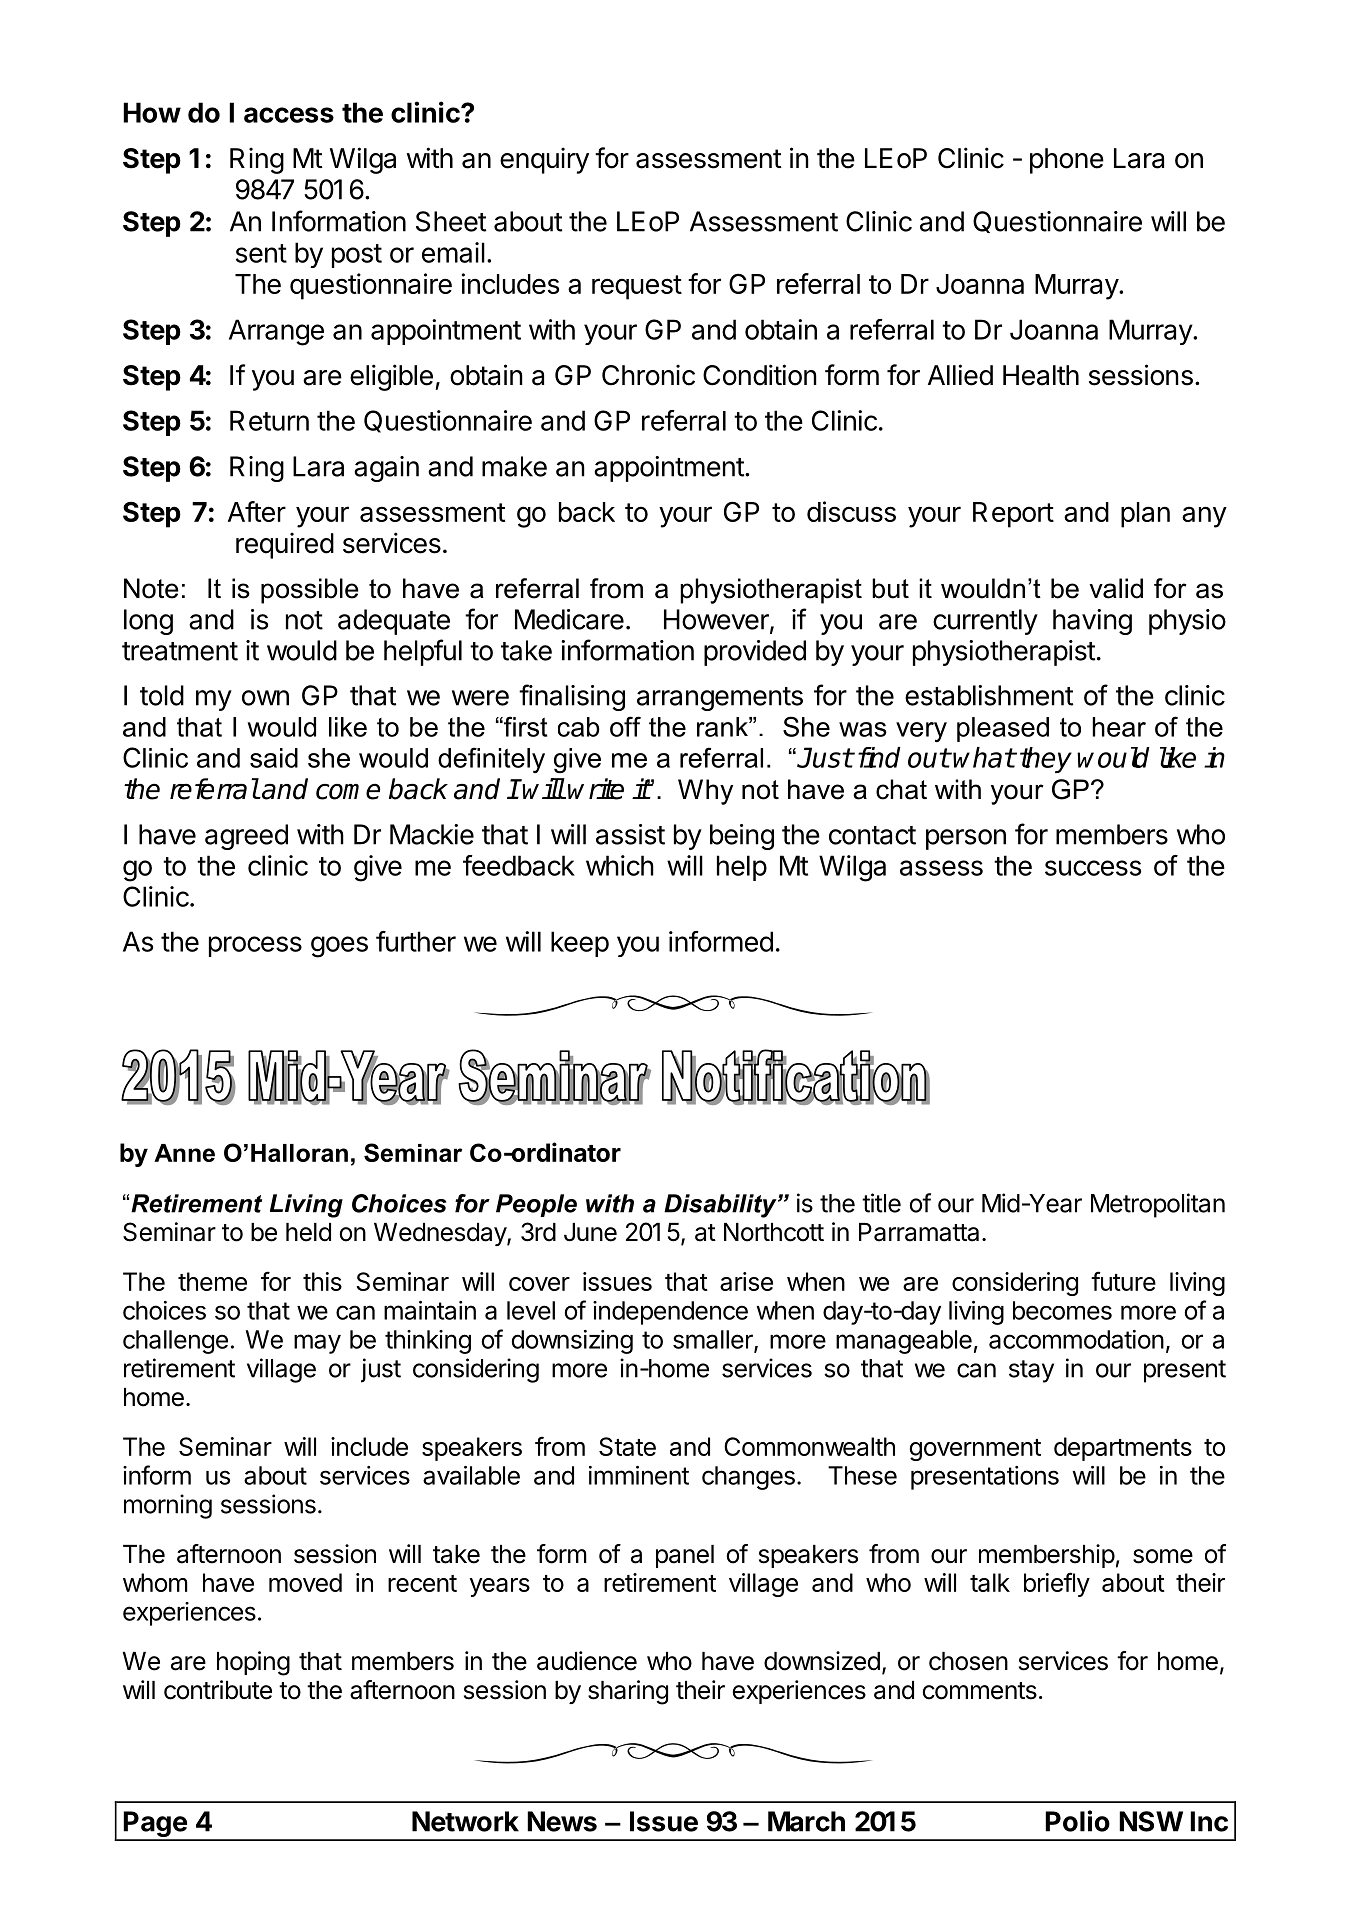  What do you see at coordinates (218, 1690) in the document?
I see `contribute` at bounding box center [218, 1690].
